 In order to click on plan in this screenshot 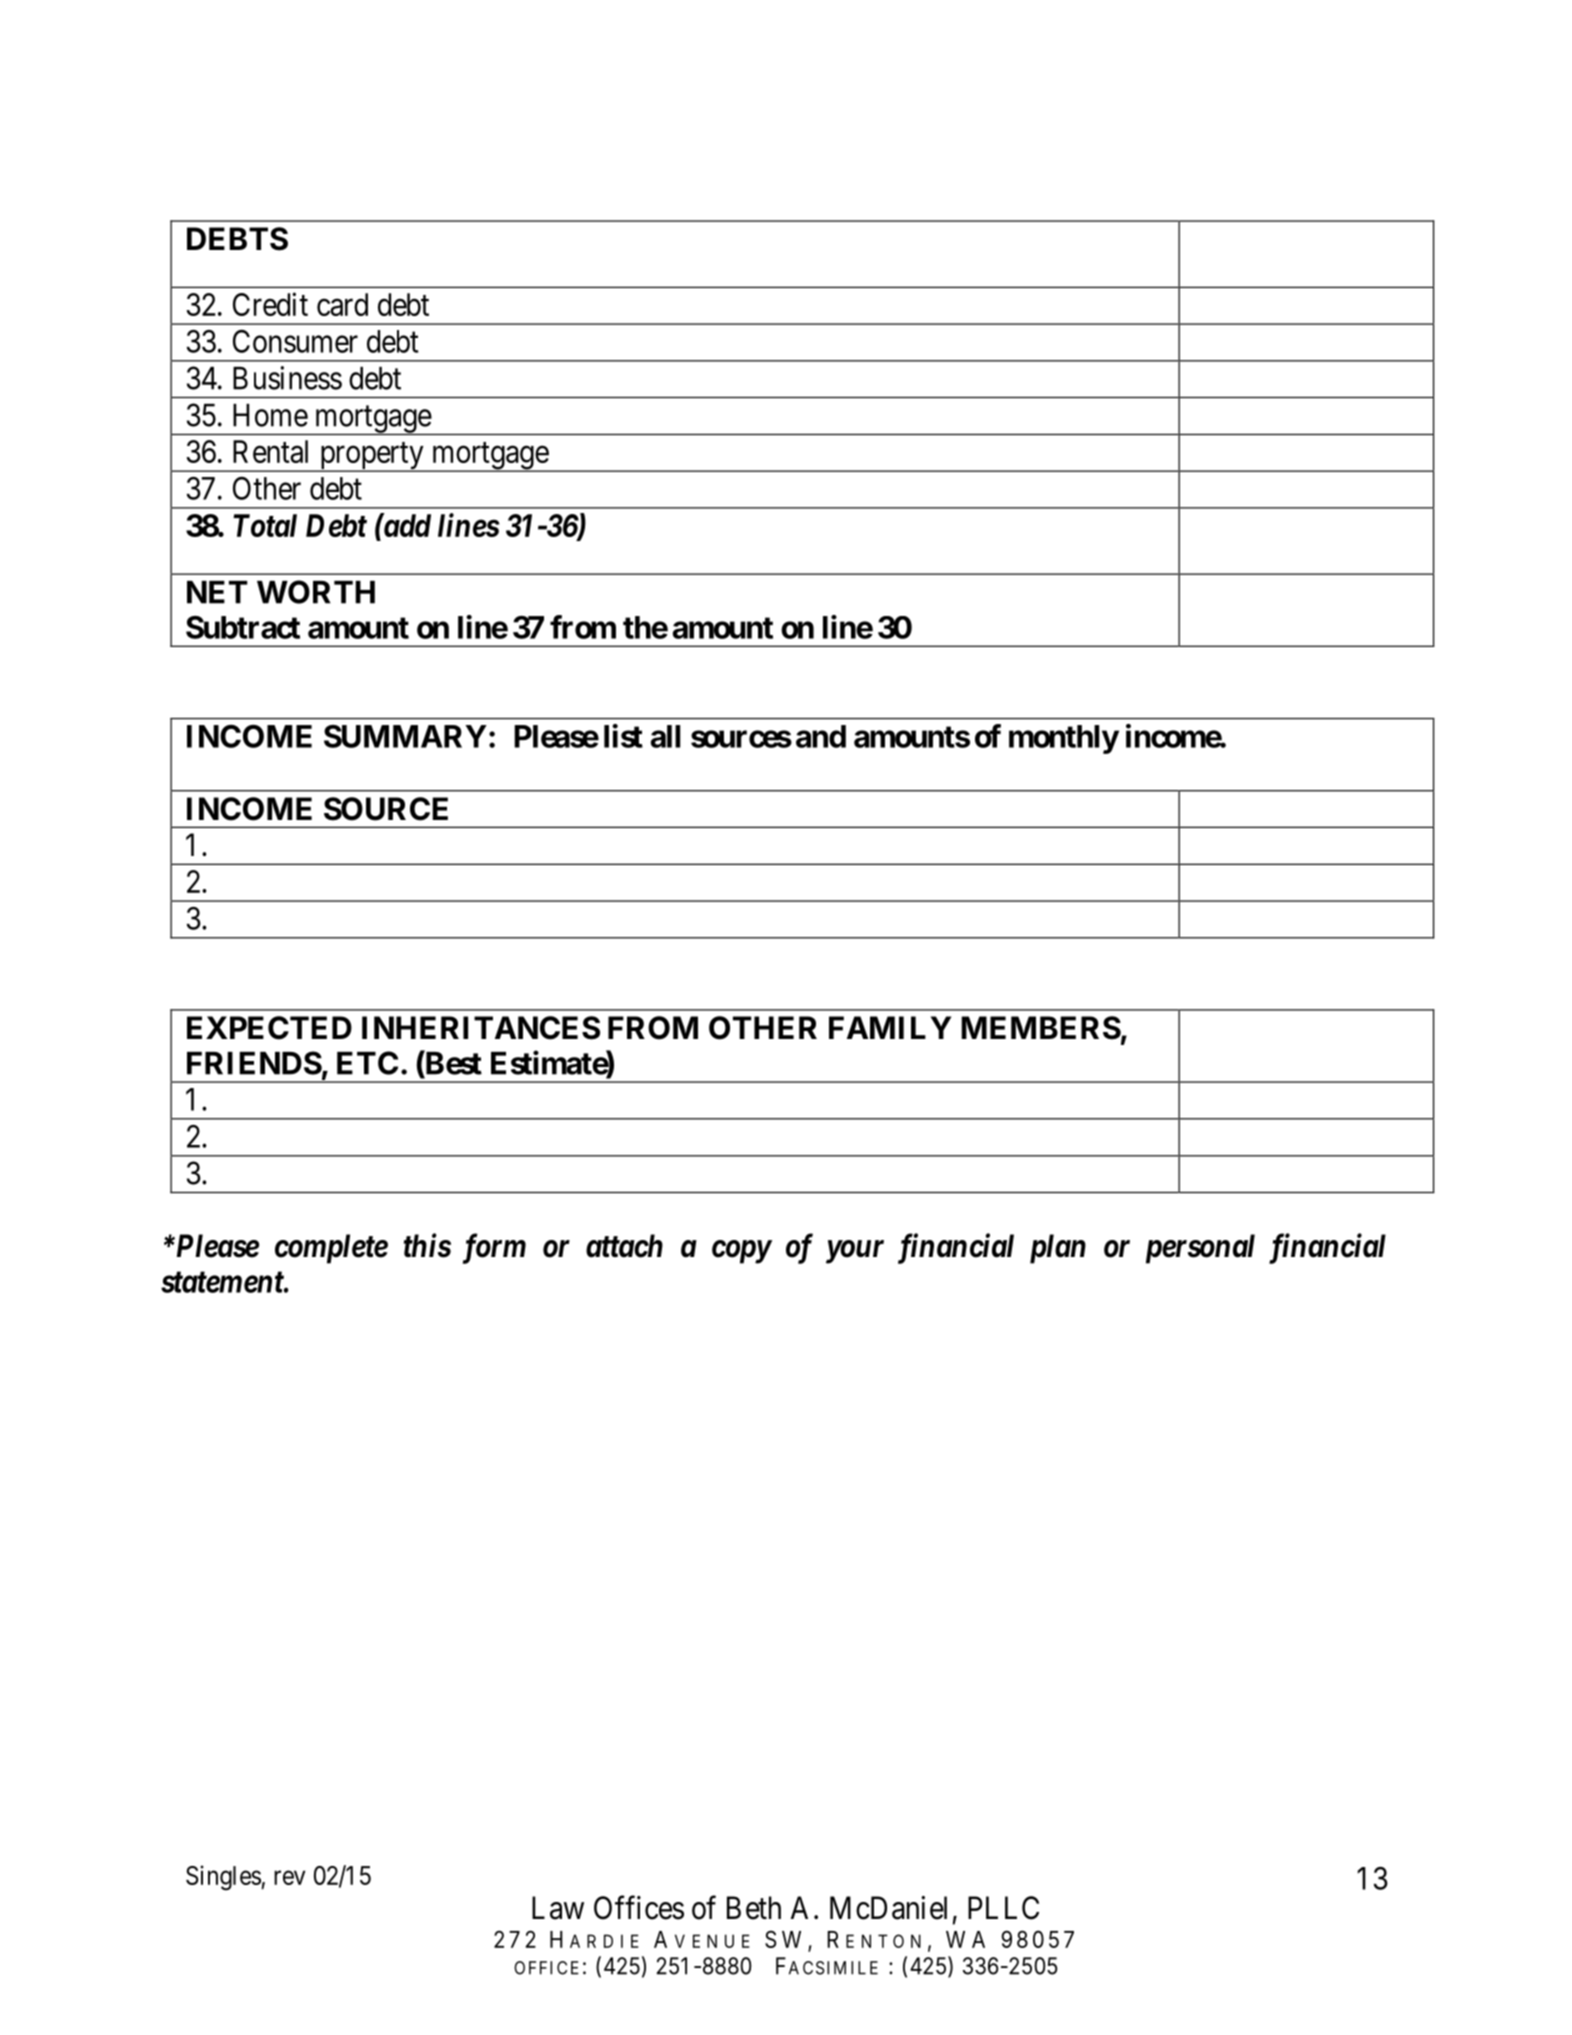, I will do `click(1058, 1249)`.
